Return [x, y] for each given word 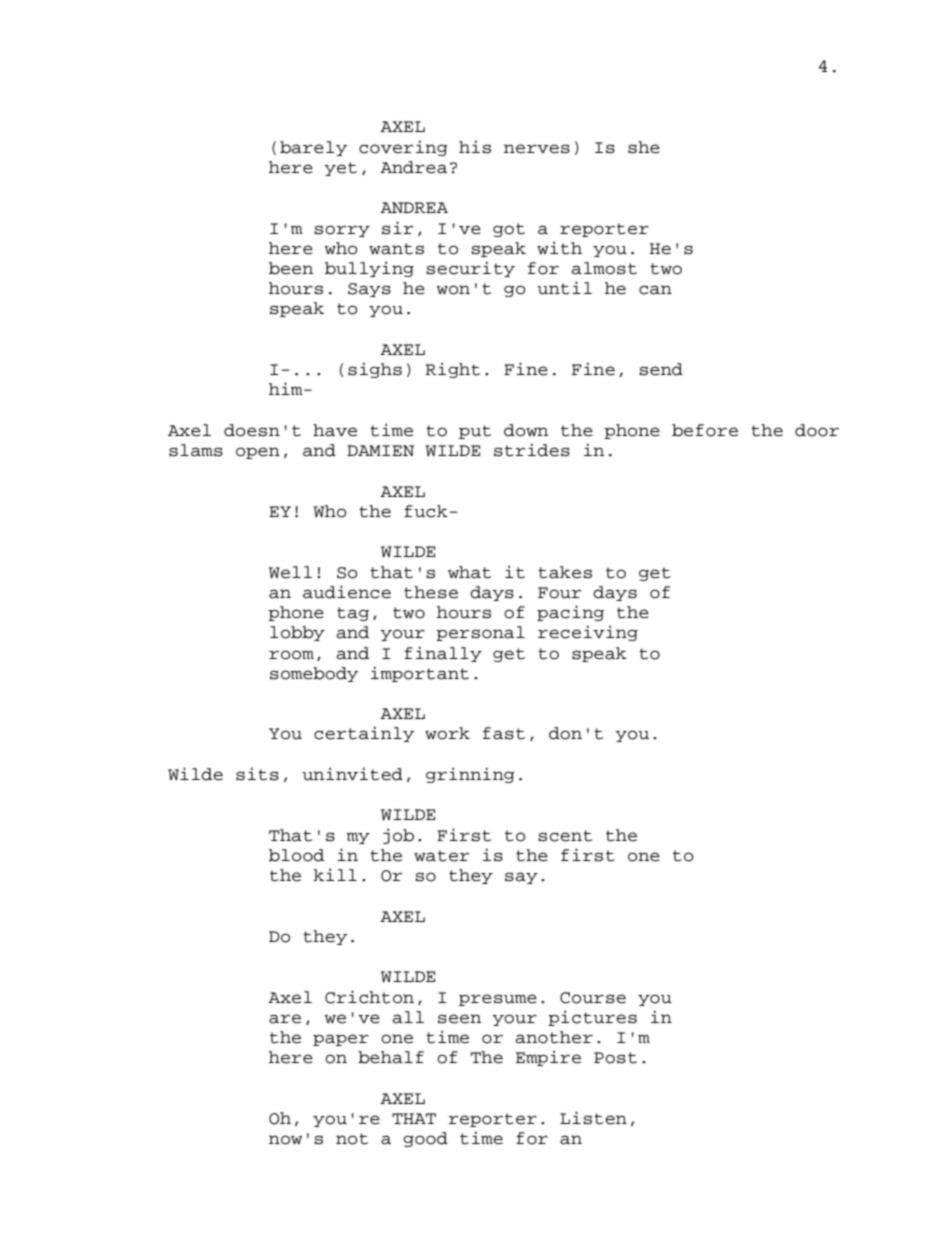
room [291, 655]
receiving [588, 633]
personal [480, 633]
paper [341, 1040]
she [644, 147]
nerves [537, 149]
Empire [548, 1058]
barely [313, 148]
